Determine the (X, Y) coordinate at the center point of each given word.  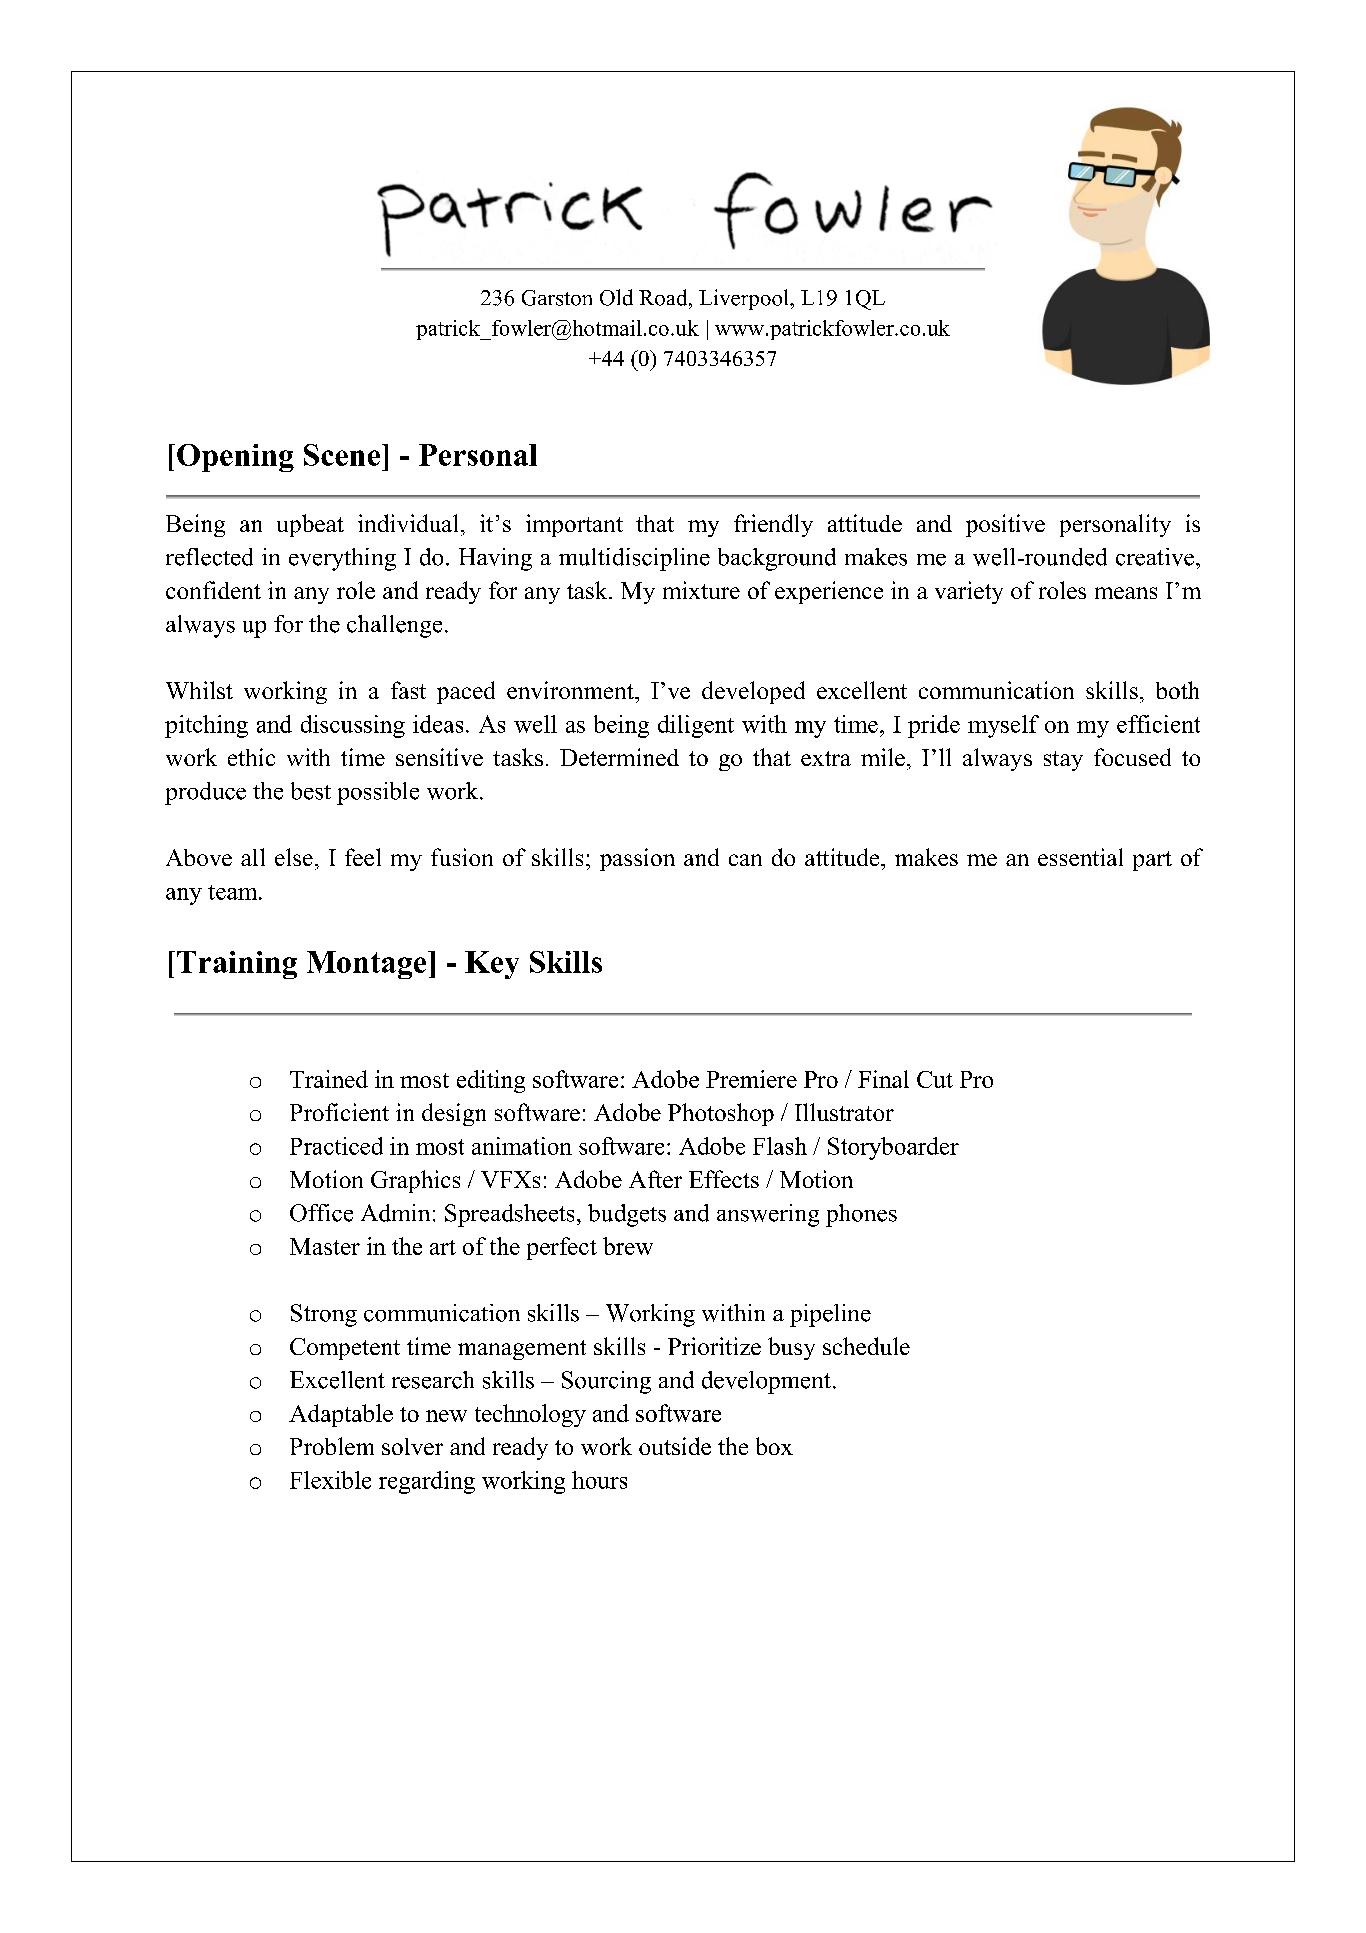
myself (1003, 726)
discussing (353, 726)
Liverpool (745, 299)
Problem (332, 1446)
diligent (696, 726)
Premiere (751, 1079)
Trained (329, 1079)
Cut (935, 1079)
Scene (342, 455)
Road (664, 297)
